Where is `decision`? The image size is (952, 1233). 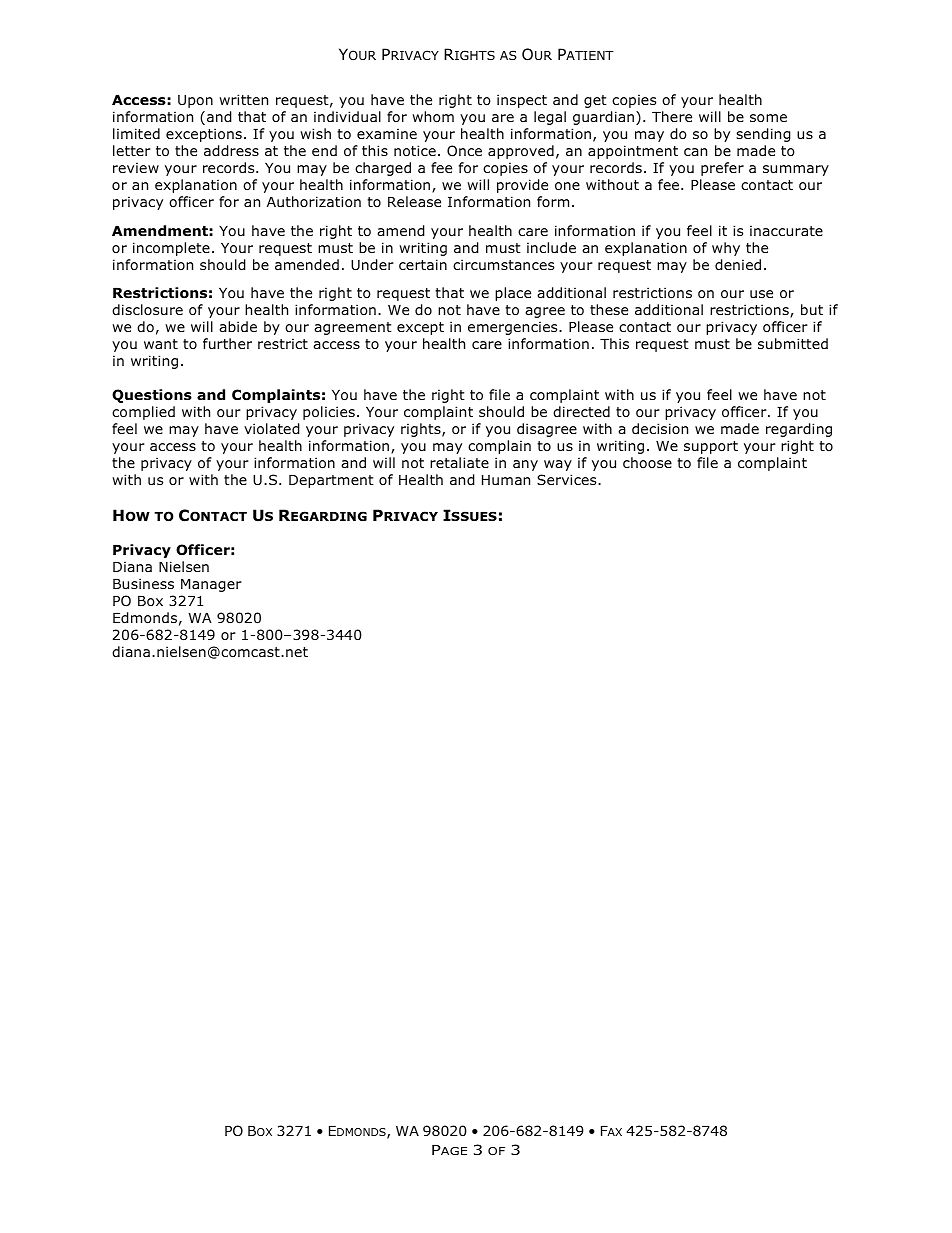
decision is located at coordinates (660, 428).
